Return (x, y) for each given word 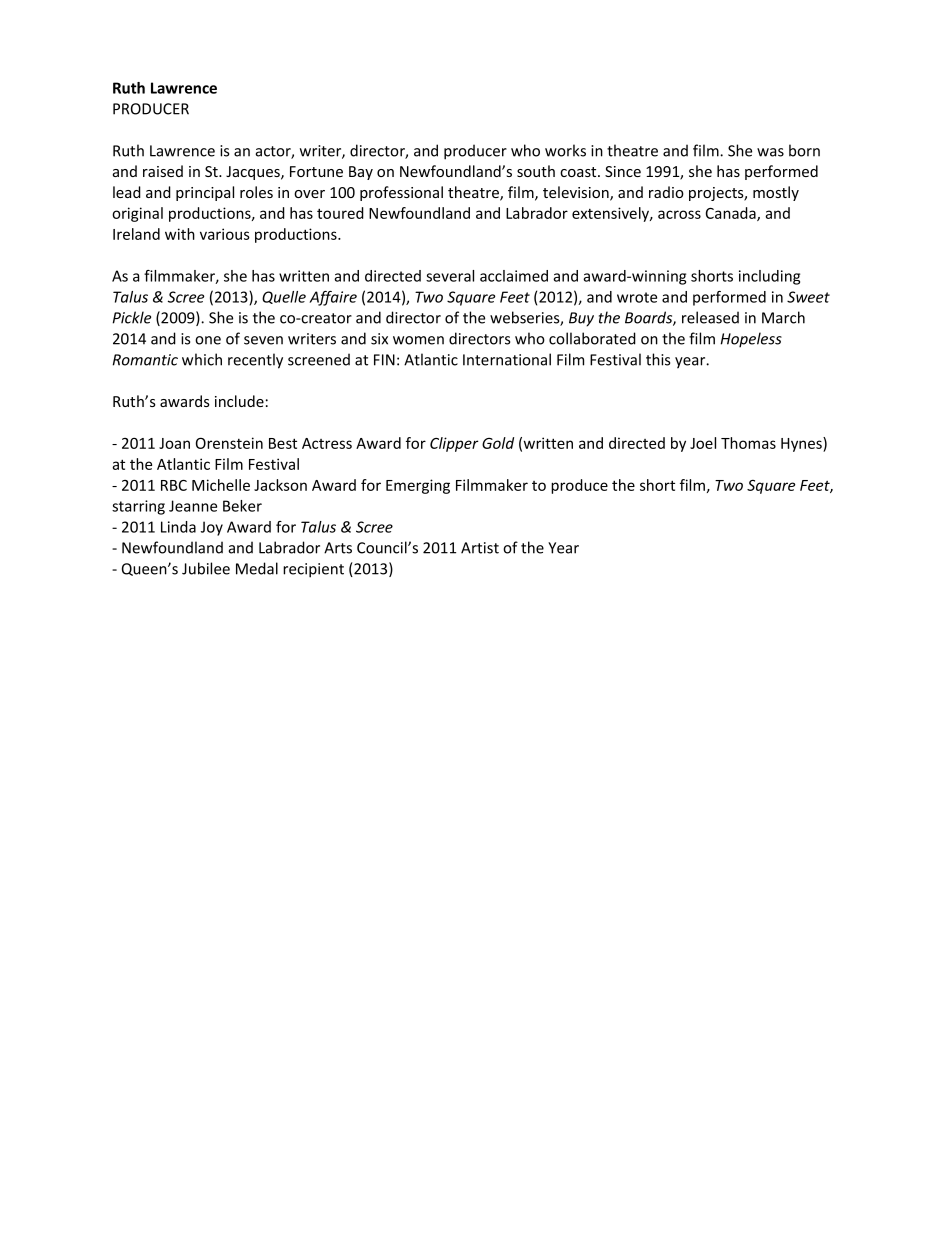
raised (163, 171)
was (770, 152)
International (507, 359)
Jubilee (206, 568)
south (536, 171)
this (658, 359)
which (202, 359)
